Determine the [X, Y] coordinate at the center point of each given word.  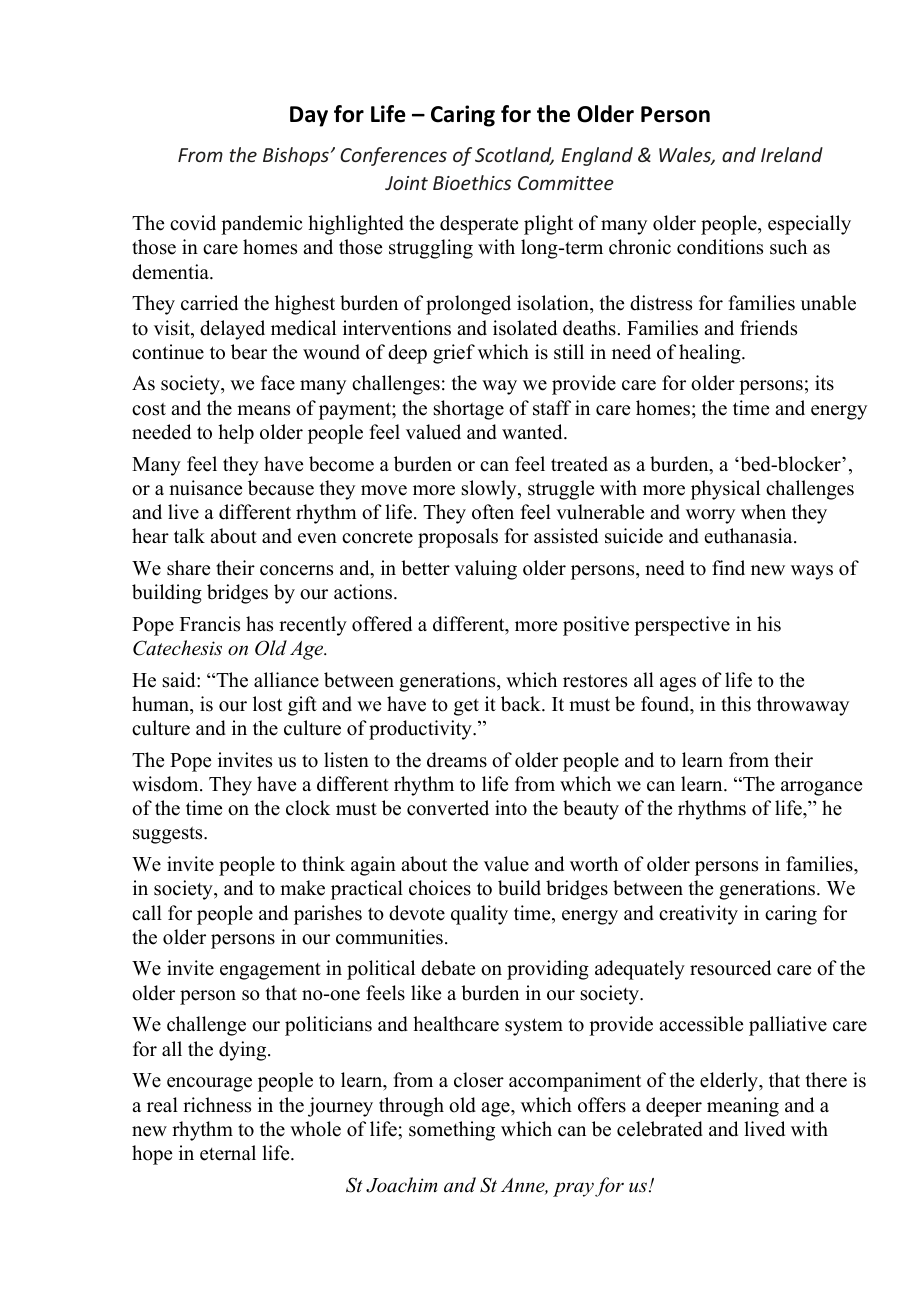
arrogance [821, 788]
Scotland [514, 156]
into [511, 808]
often [493, 512]
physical [725, 490]
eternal [228, 1153]
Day [309, 116]
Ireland [792, 154]
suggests [169, 835]
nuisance [205, 488]
